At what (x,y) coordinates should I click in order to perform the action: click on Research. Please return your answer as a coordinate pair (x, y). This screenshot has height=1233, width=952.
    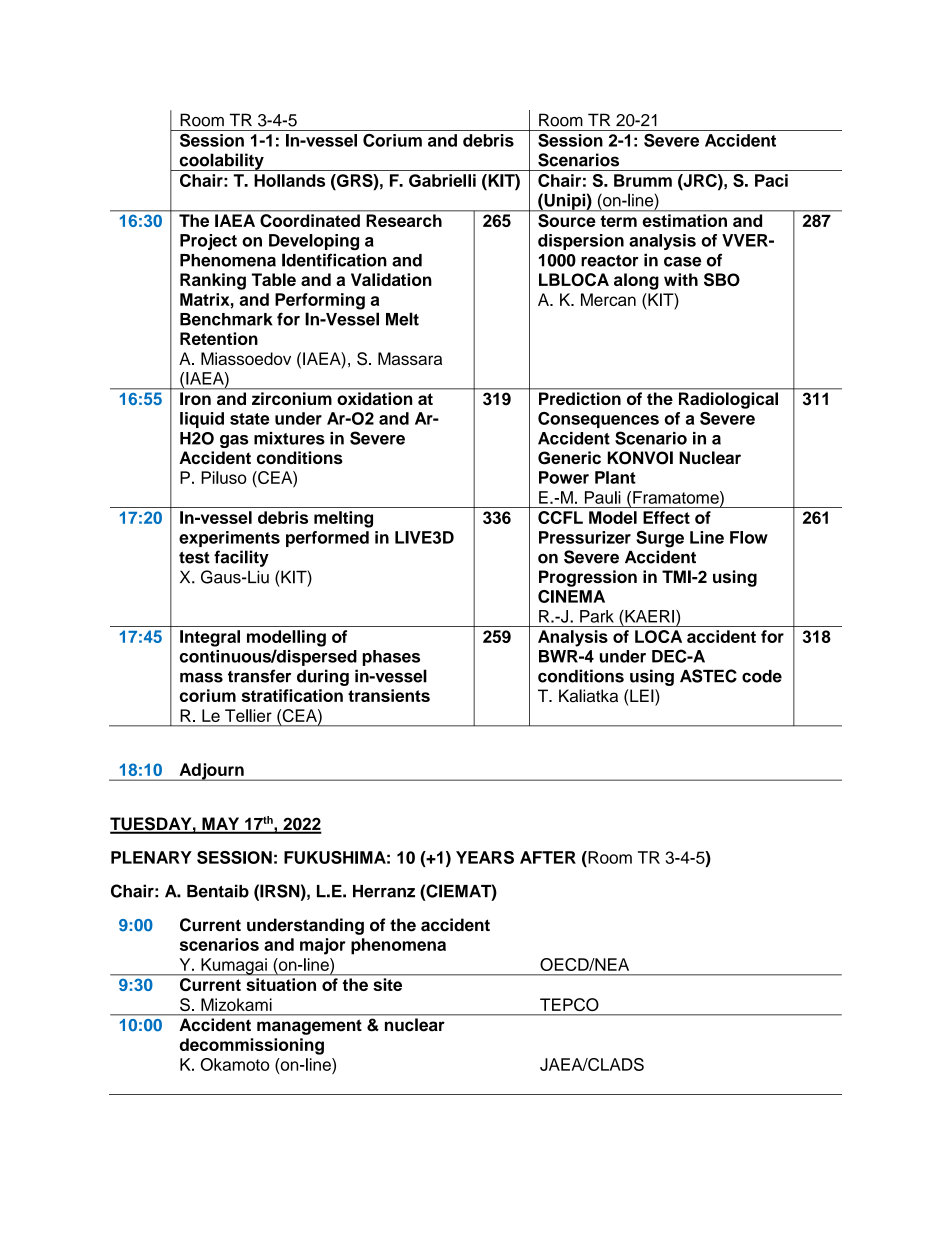
    Looking at the image, I should click on (404, 220).
